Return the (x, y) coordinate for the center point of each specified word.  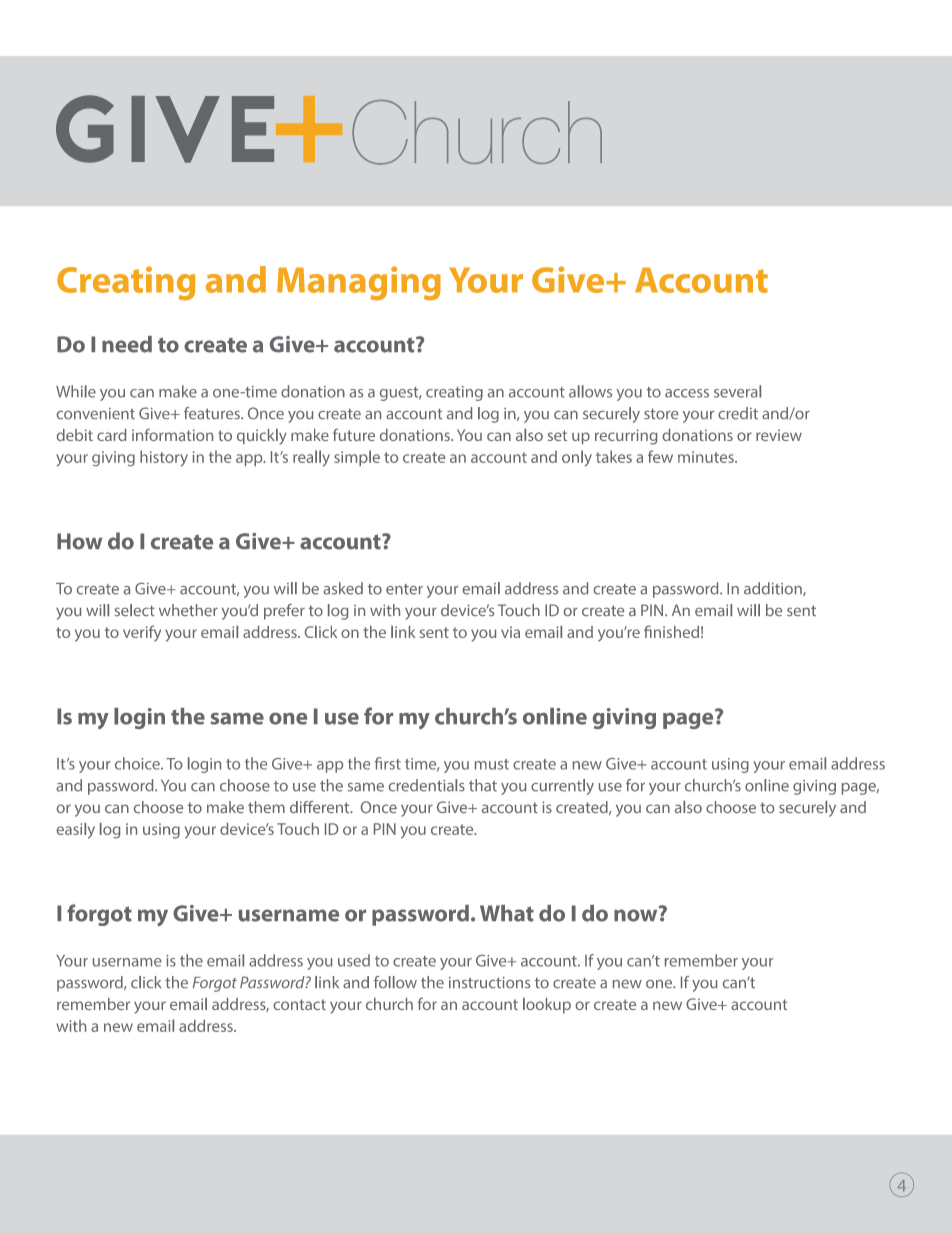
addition (774, 589)
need (127, 344)
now (637, 914)
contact (299, 1004)
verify (142, 633)
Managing (359, 283)
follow (395, 982)
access (687, 393)
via (510, 632)
